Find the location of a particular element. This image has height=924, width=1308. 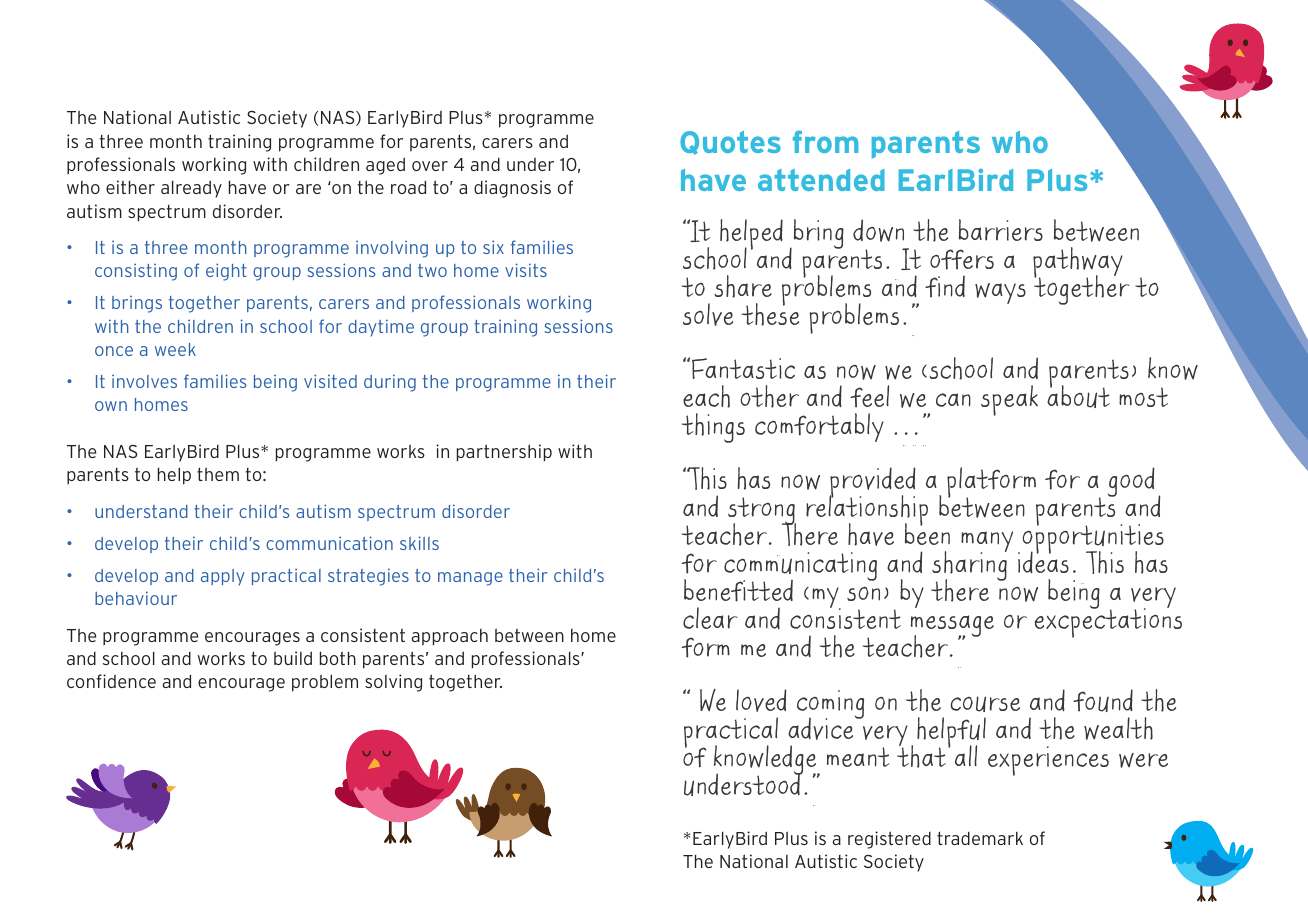

registered is located at coordinates (889, 840).
